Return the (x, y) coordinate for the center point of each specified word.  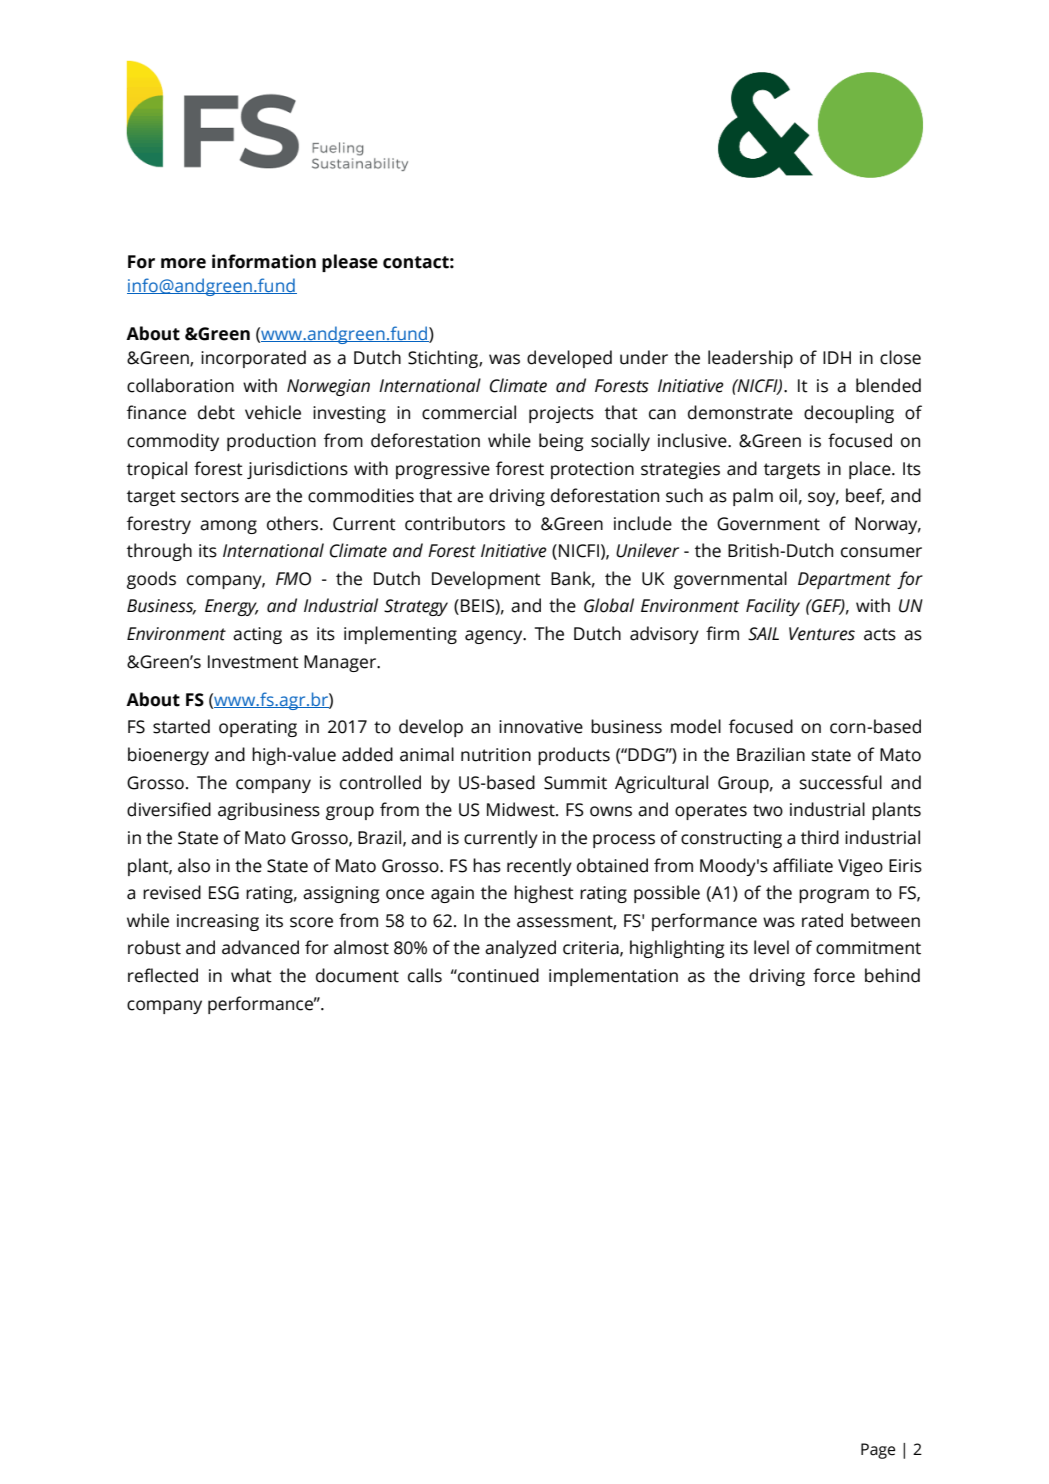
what (251, 975)
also (194, 865)
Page (878, 1451)
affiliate (803, 865)
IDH (837, 357)
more (183, 263)
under (644, 357)
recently (539, 867)
